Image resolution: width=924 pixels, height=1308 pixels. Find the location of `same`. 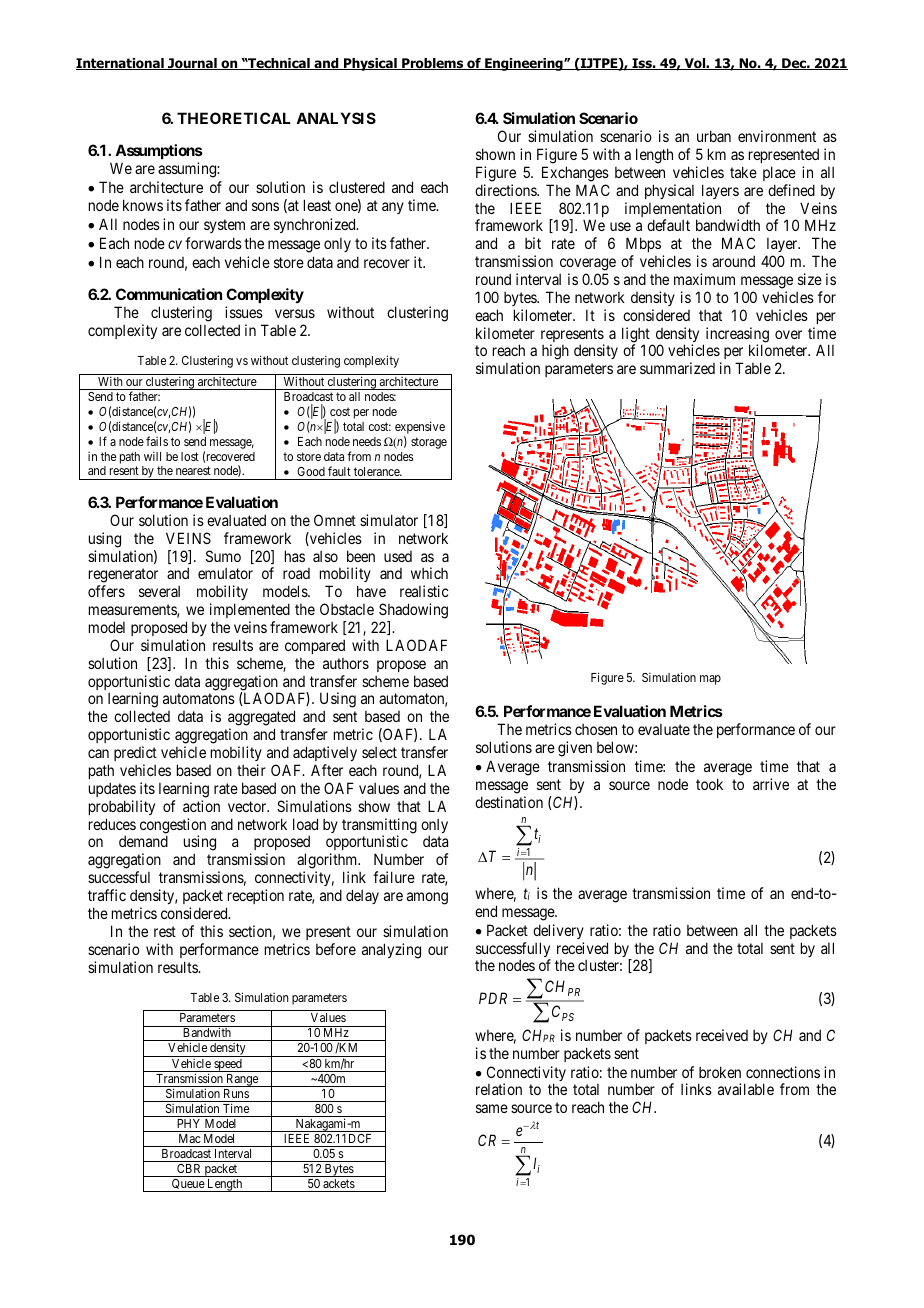

same is located at coordinates (492, 1108).
